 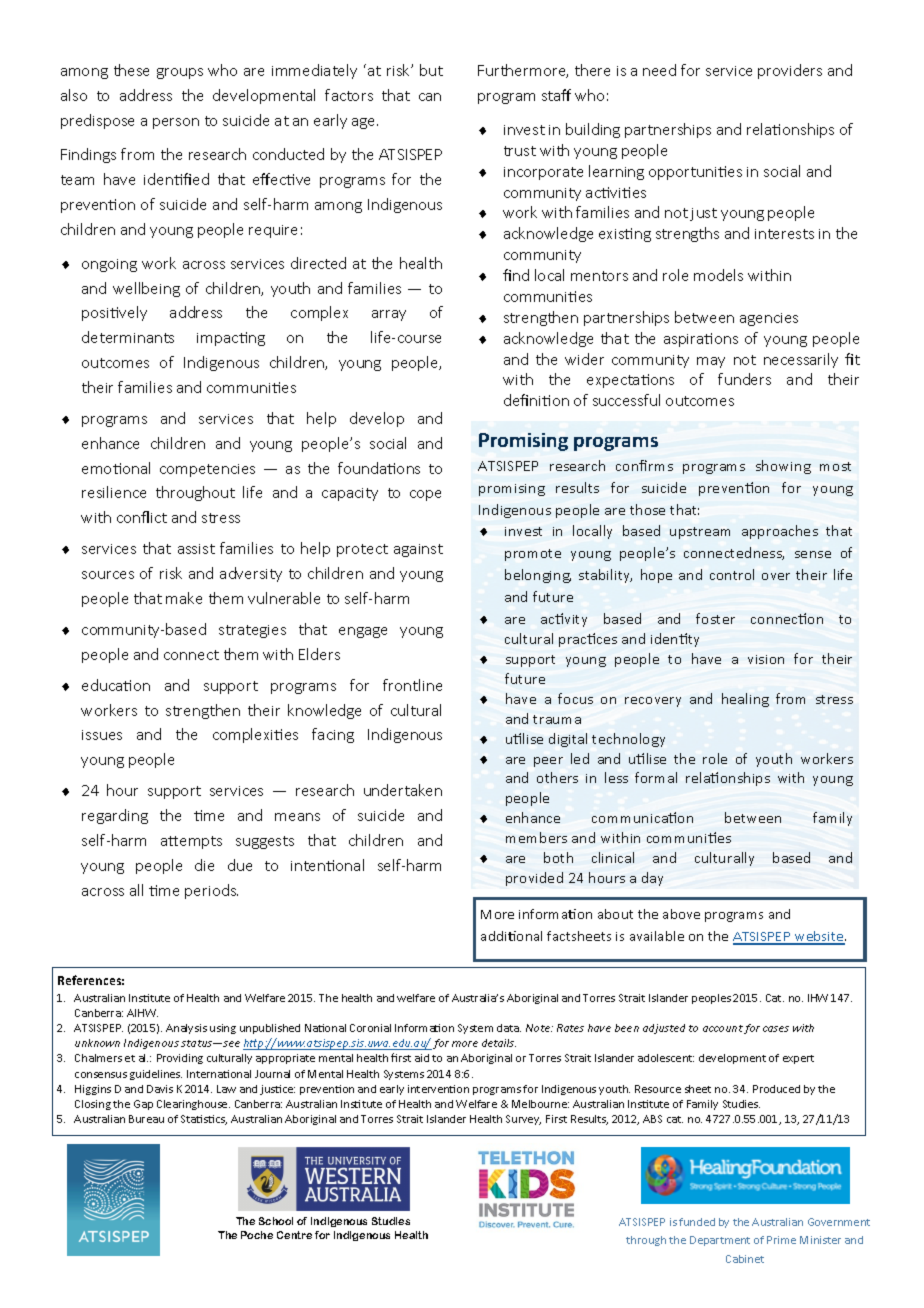 What do you see at coordinates (257, 1235) in the screenshot?
I see `Poche` at bounding box center [257, 1235].
